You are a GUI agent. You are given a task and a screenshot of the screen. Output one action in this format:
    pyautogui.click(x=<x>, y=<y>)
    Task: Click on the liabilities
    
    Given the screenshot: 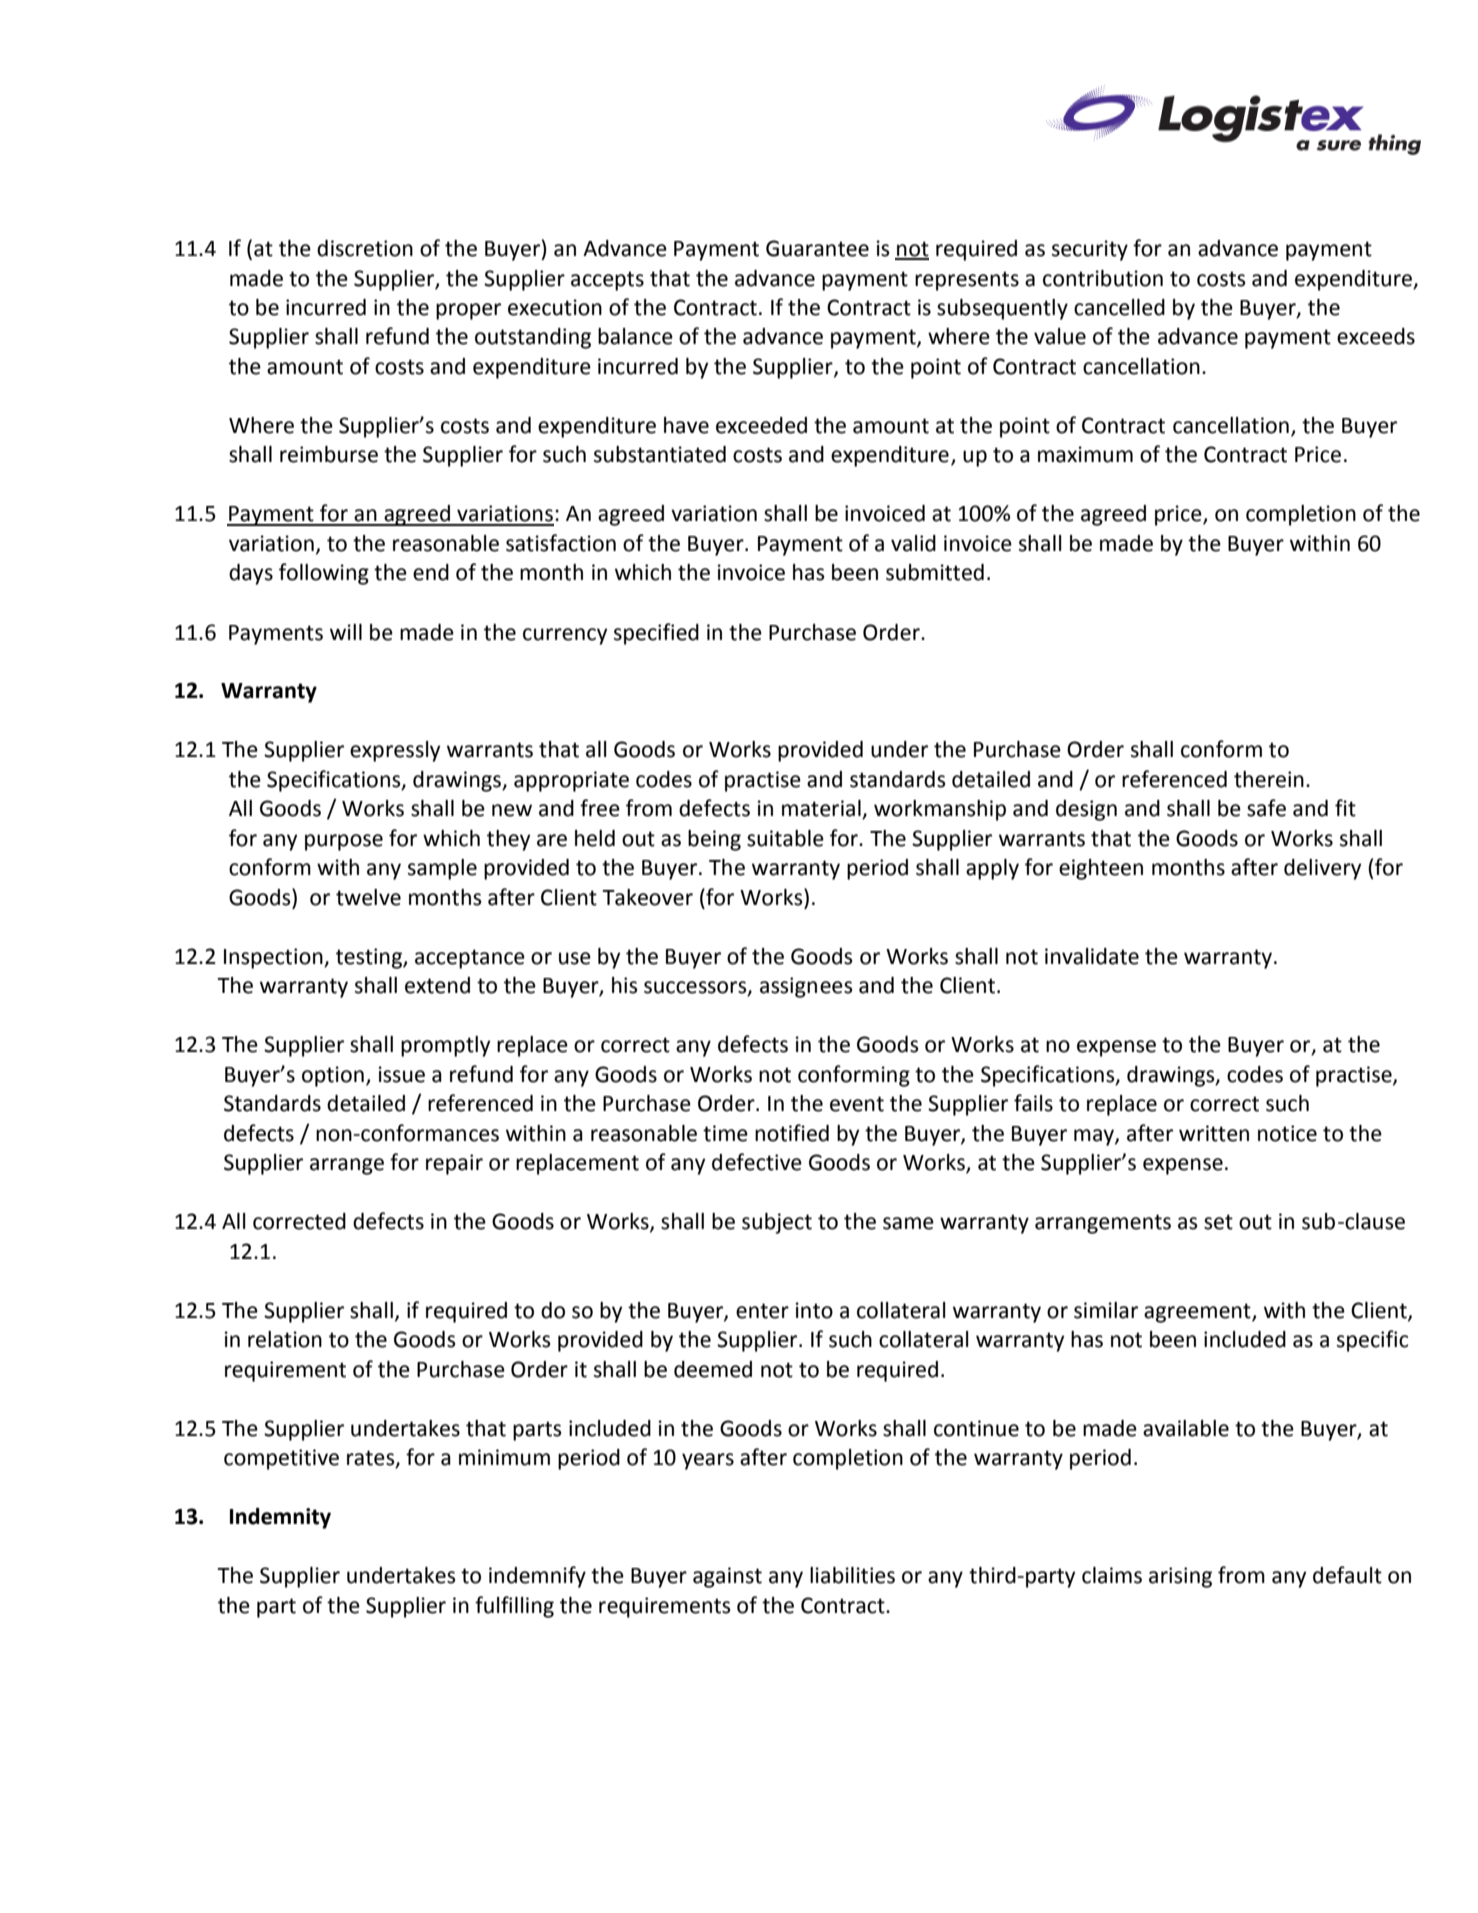 What is the action you would take?
    pyautogui.click(x=852, y=1575)
